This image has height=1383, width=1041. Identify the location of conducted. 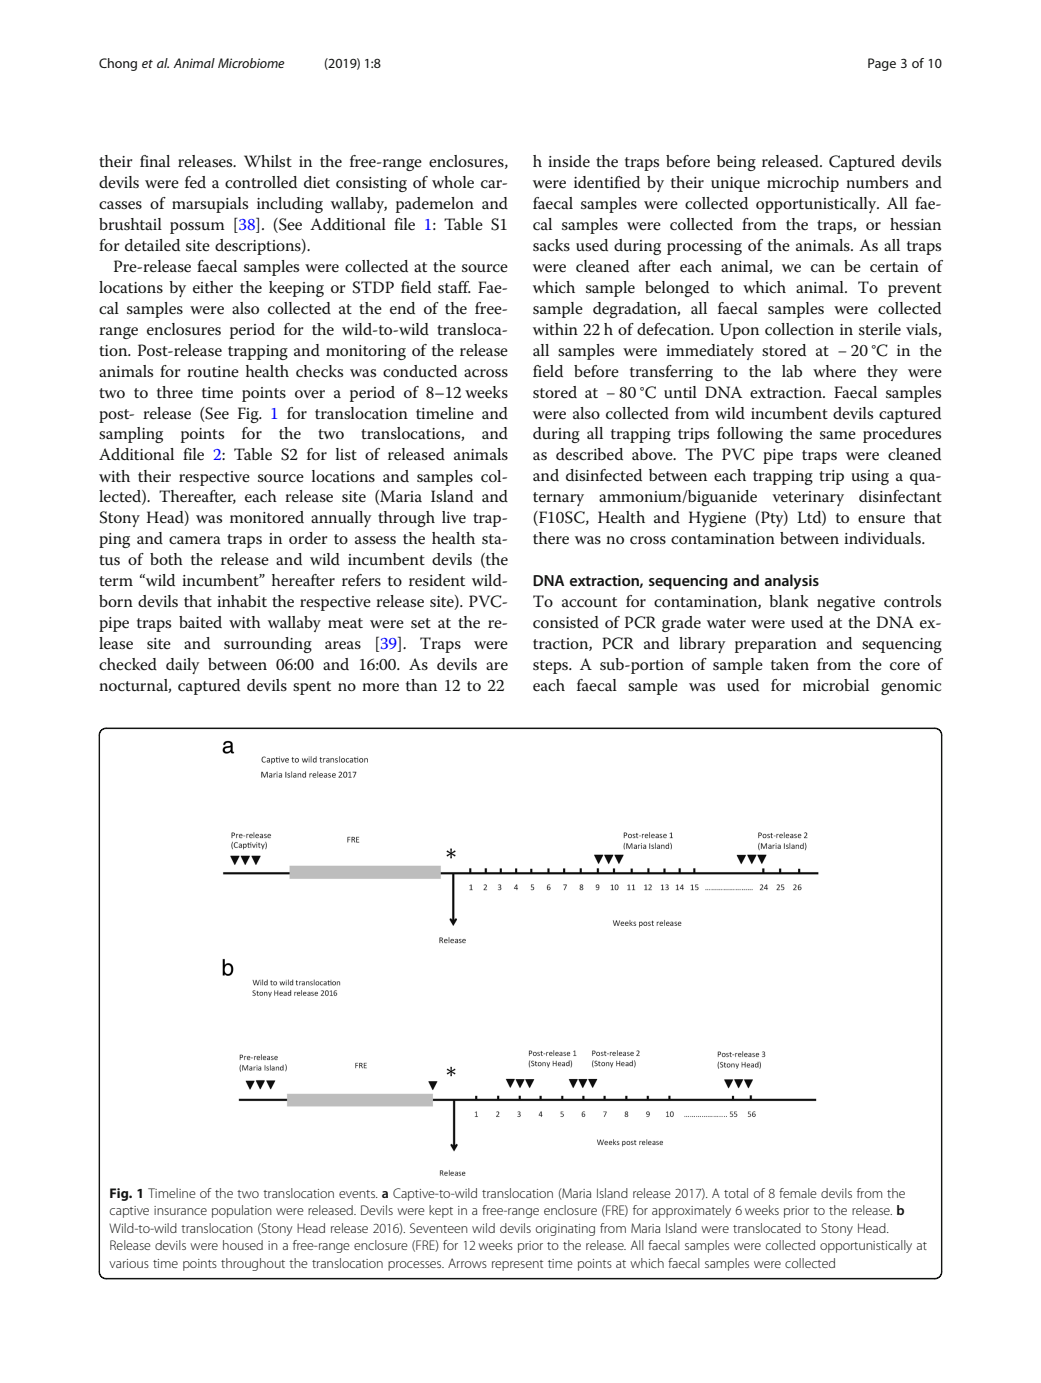
(420, 371).
